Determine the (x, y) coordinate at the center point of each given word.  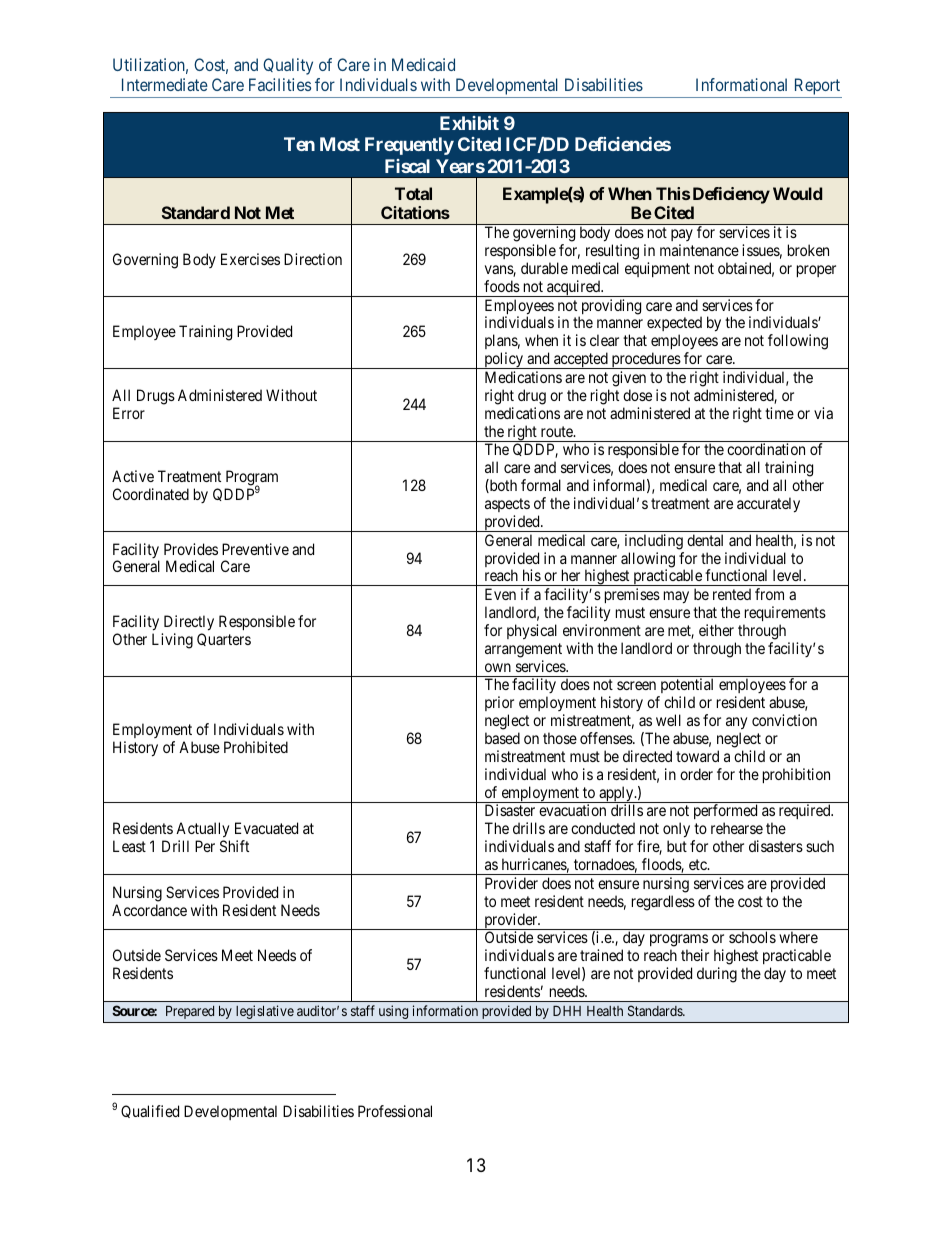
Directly (189, 623)
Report (816, 88)
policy (503, 360)
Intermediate (165, 84)
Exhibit (469, 123)
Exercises (250, 259)
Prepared (190, 1012)
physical (532, 632)
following (798, 342)
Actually (203, 831)
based (502, 738)
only (678, 831)
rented (732, 594)
